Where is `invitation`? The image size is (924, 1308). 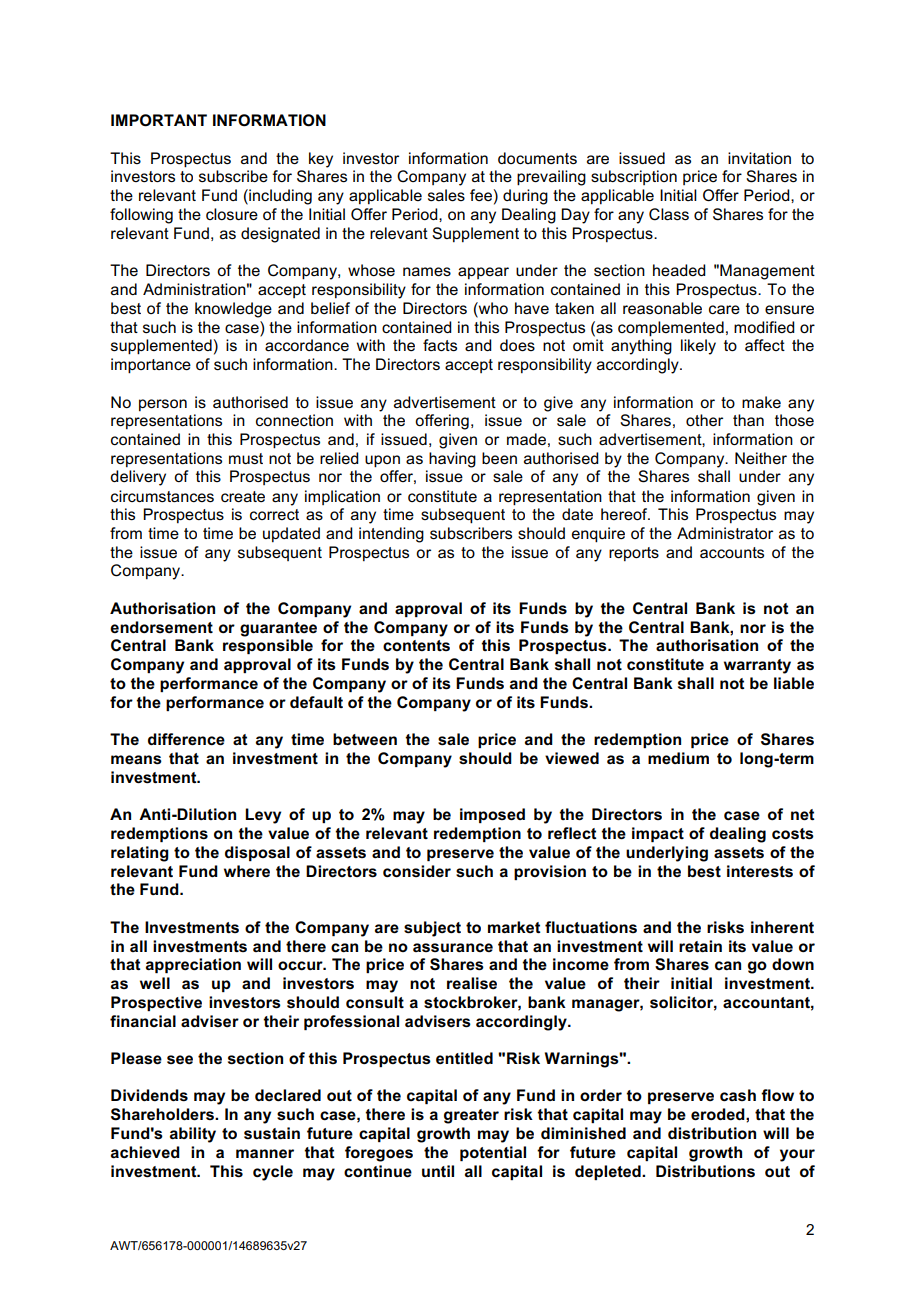 invitation is located at coordinates (759, 158).
